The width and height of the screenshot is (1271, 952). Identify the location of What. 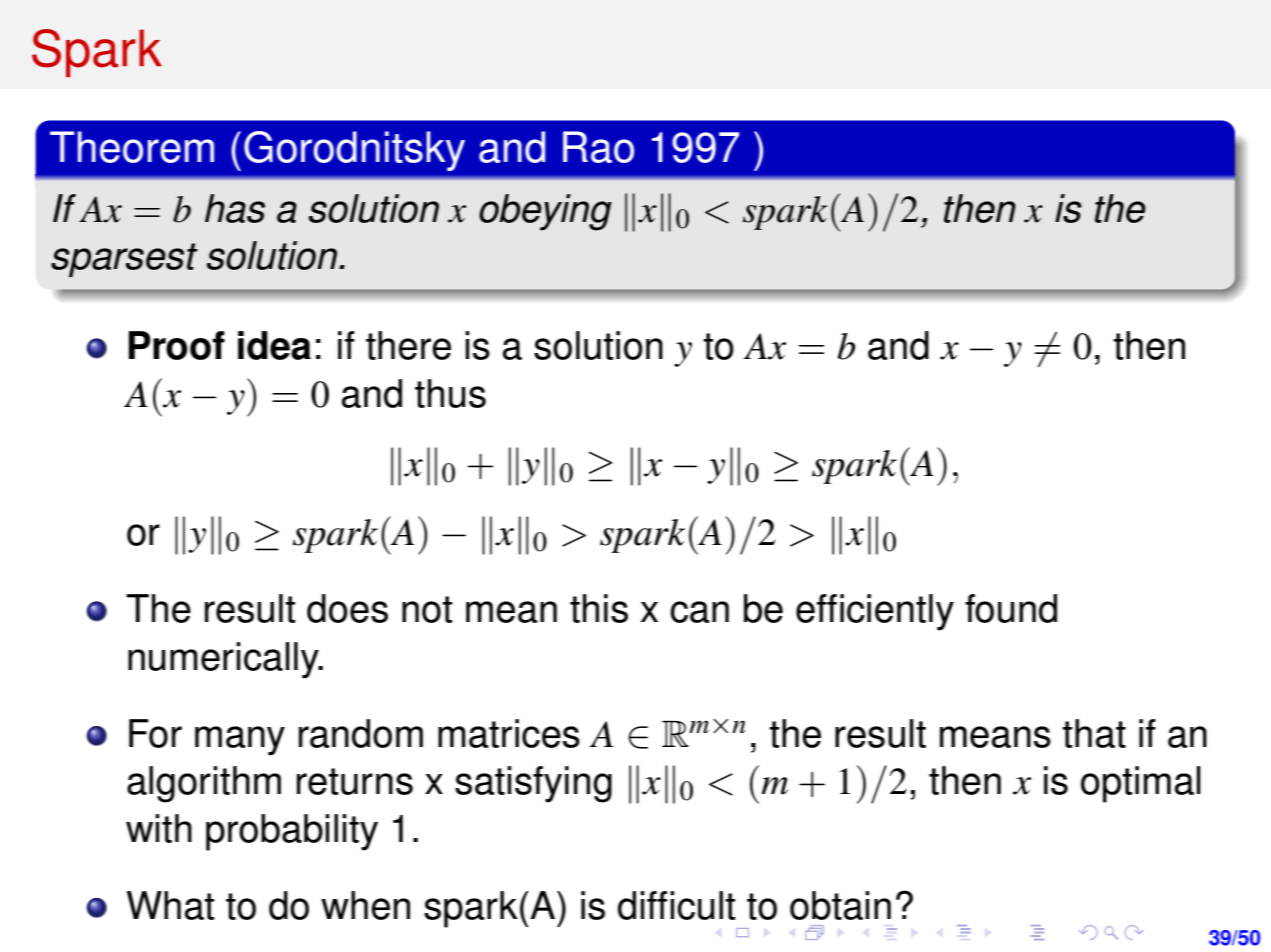
(170, 905).
